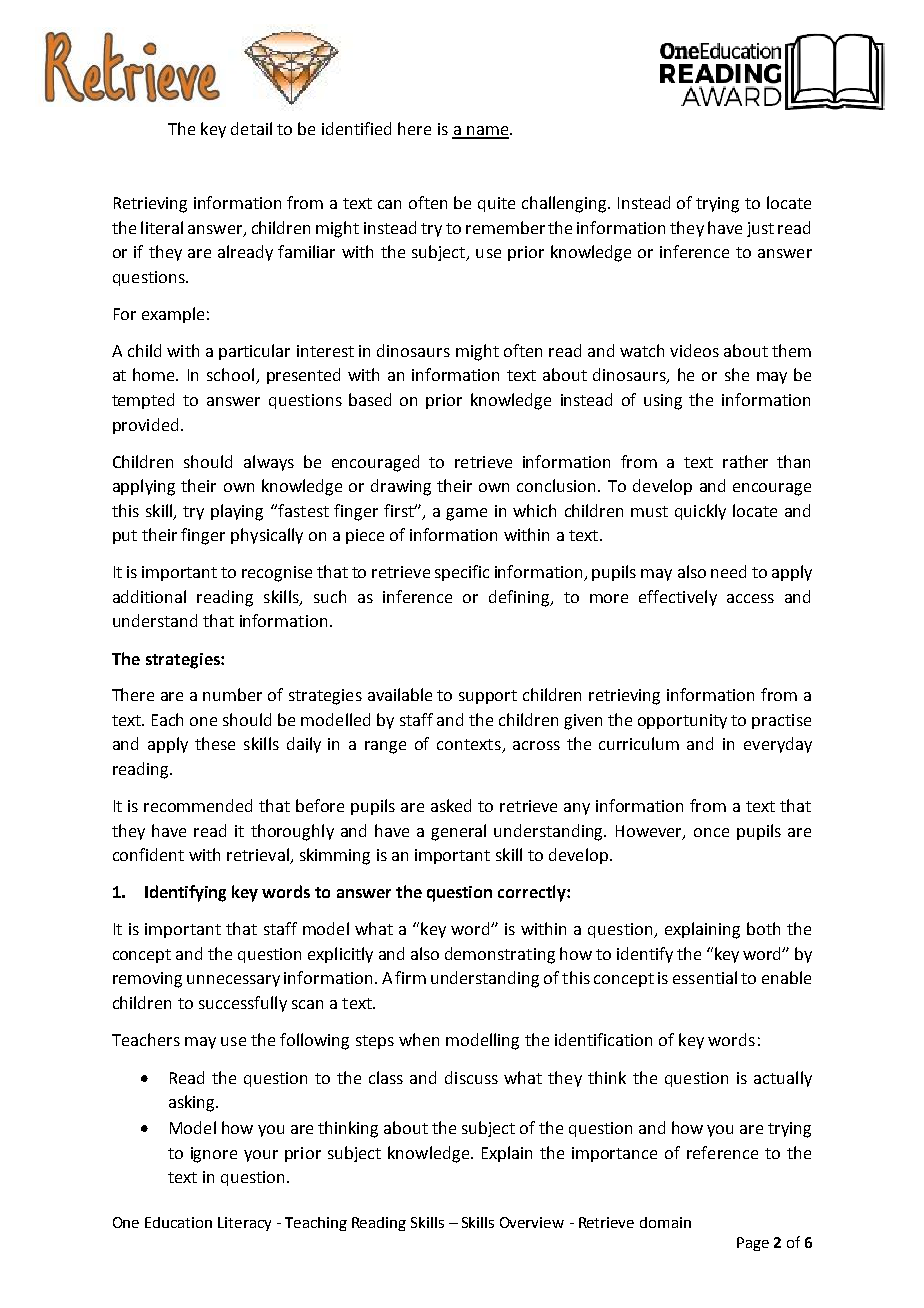 The height and width of the page is (1308, 924). Describe the element at coordinates (232, 694) in the page. I see `number` at that location.
